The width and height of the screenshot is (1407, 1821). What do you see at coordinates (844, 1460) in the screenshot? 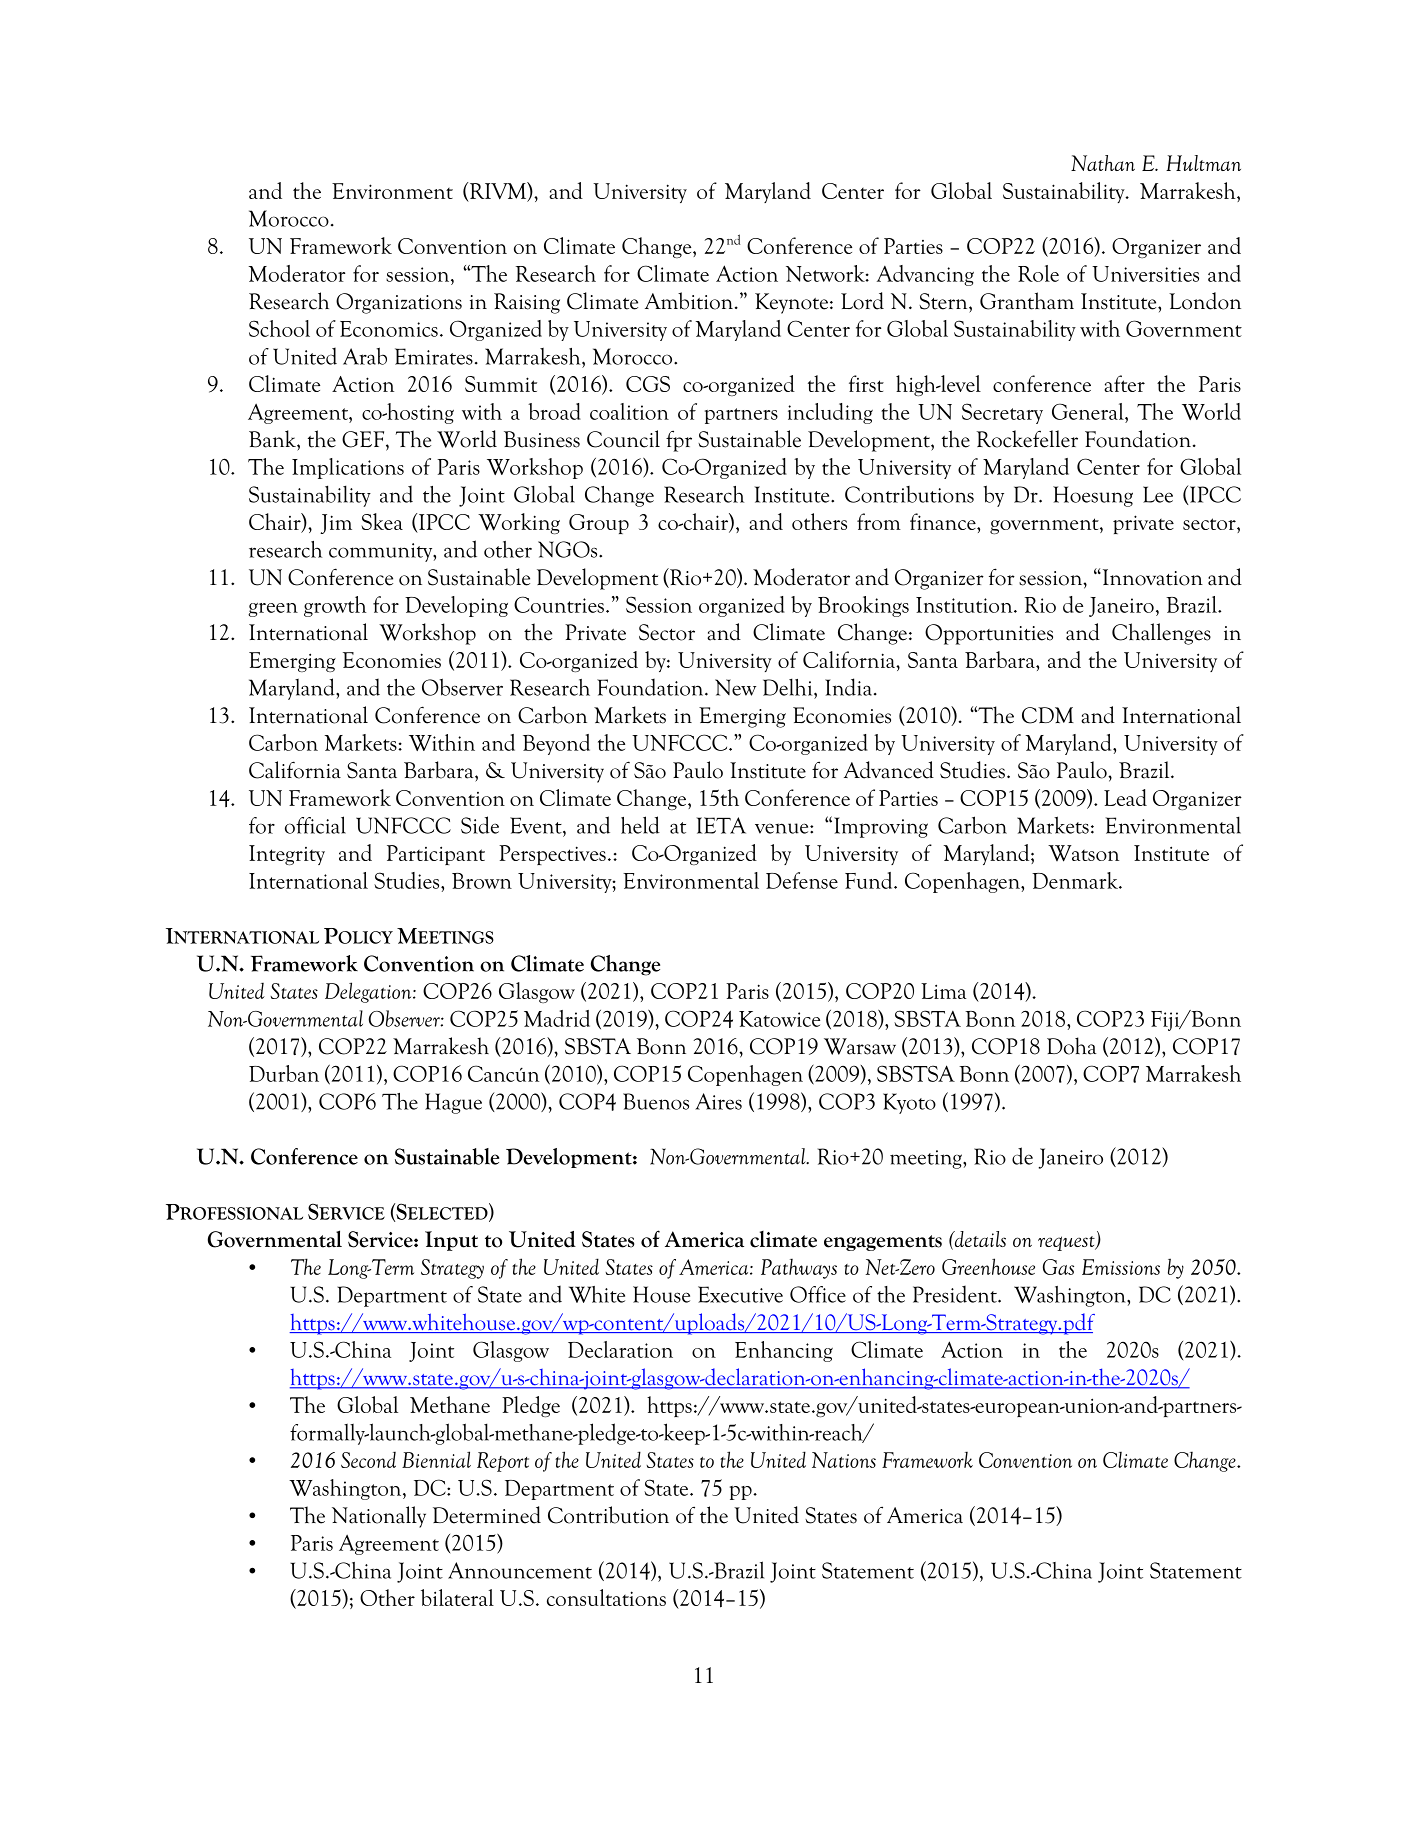
I see `Nations` at bounding box center [844, 1460].
